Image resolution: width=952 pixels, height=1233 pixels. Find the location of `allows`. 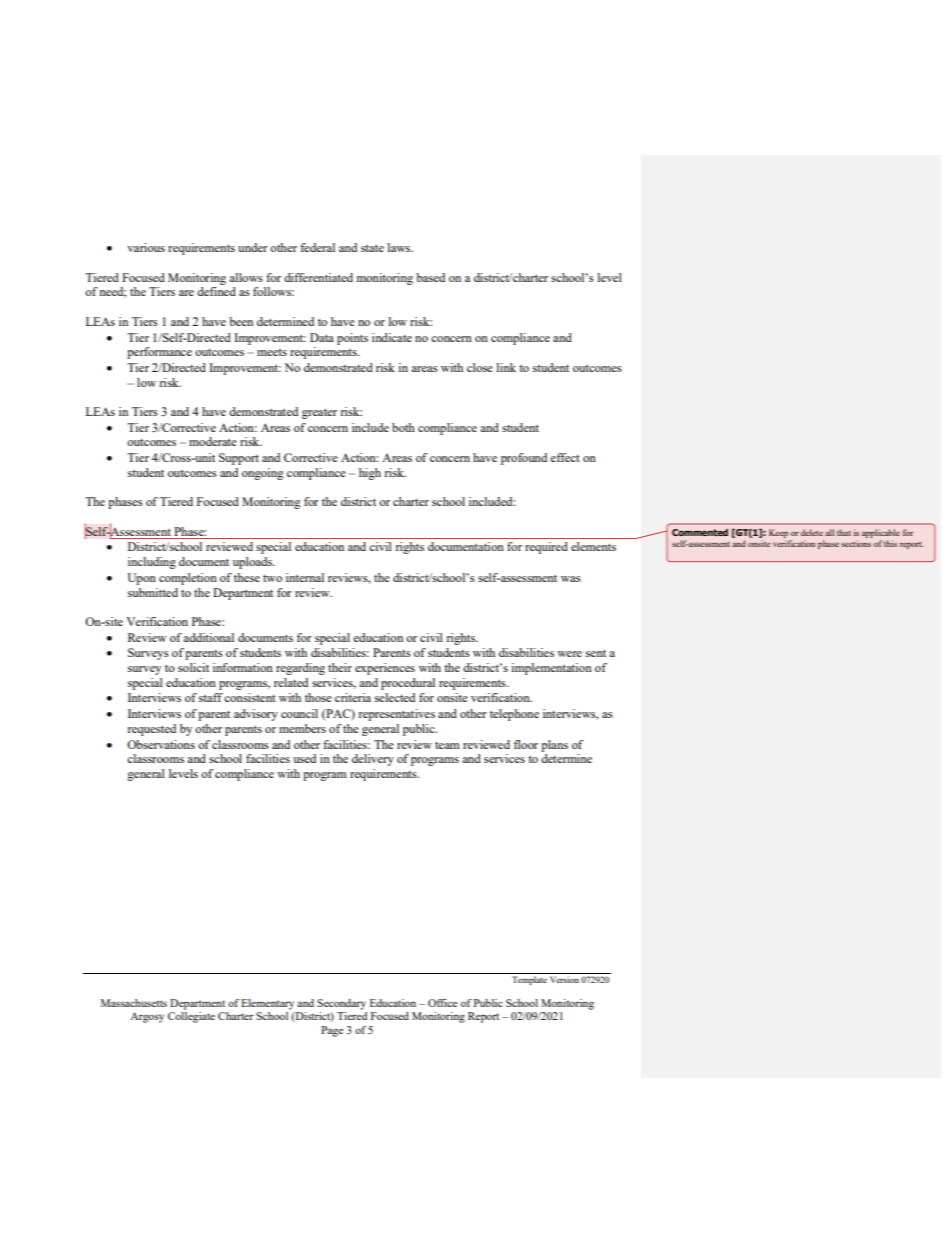

allows is located at coordinates (246, 277).
